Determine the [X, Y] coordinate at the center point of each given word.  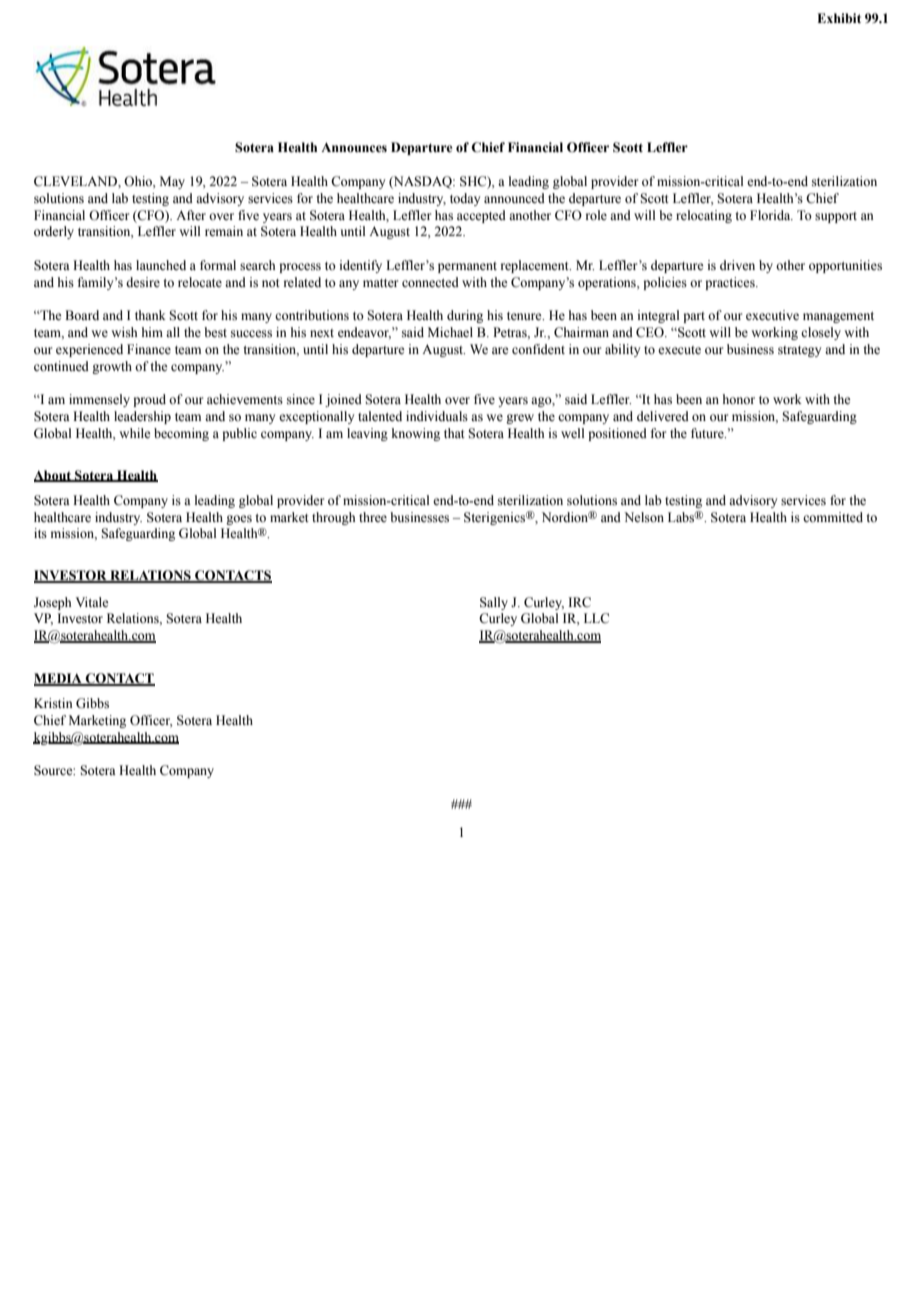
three [373, 517]
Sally [494, 603]
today [465, 199]
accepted [481, 216]
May [172, 182]
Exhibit [839, 18]
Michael [450, 332]
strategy [799, 351]
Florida [771, 215]
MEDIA [59, 679]
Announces [354, 147]
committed [833, 517]
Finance [149, 349]
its [40, 533]
